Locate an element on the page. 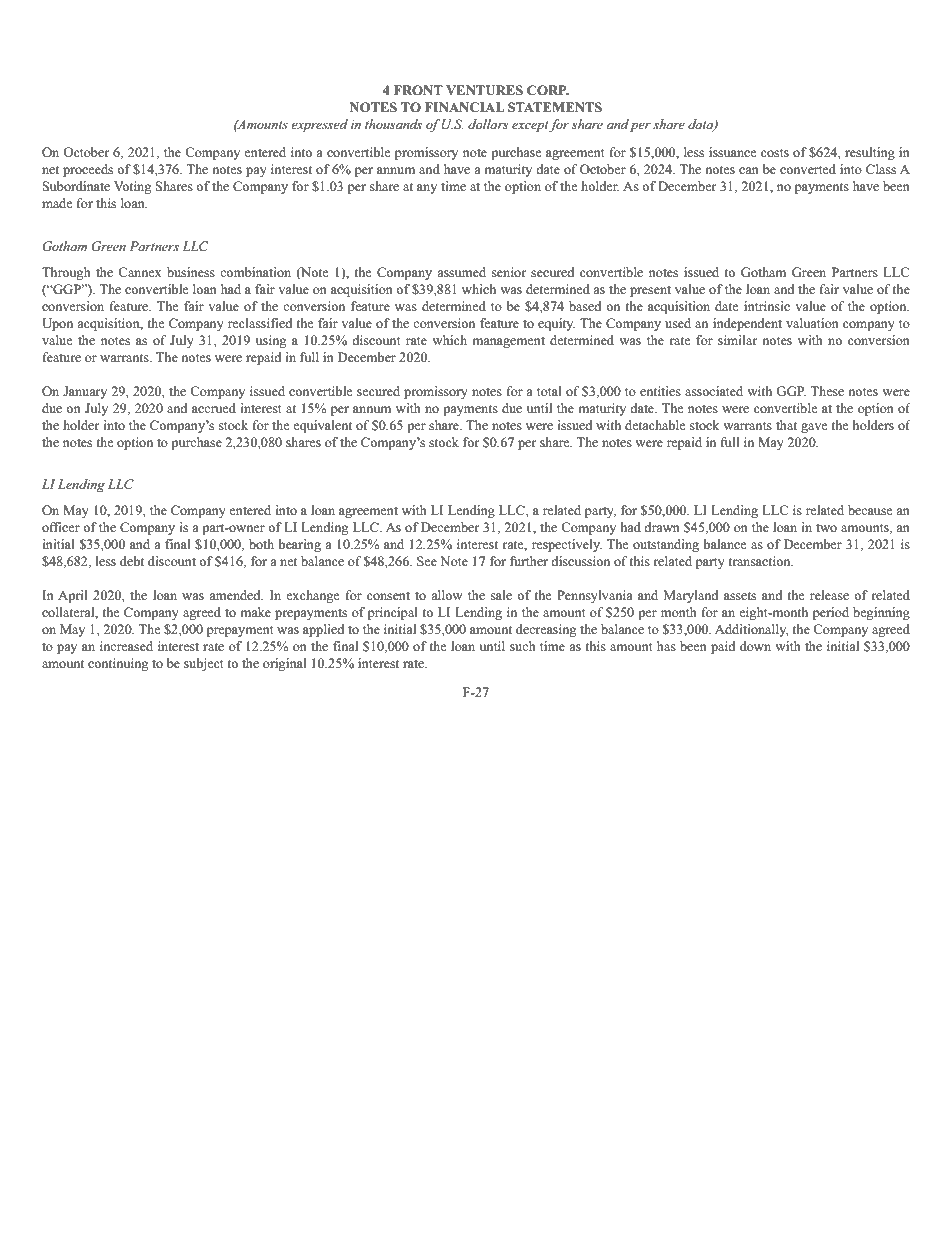 The width and height of the document is (952, 1233). expressed is located at coordinates (319, 125).
